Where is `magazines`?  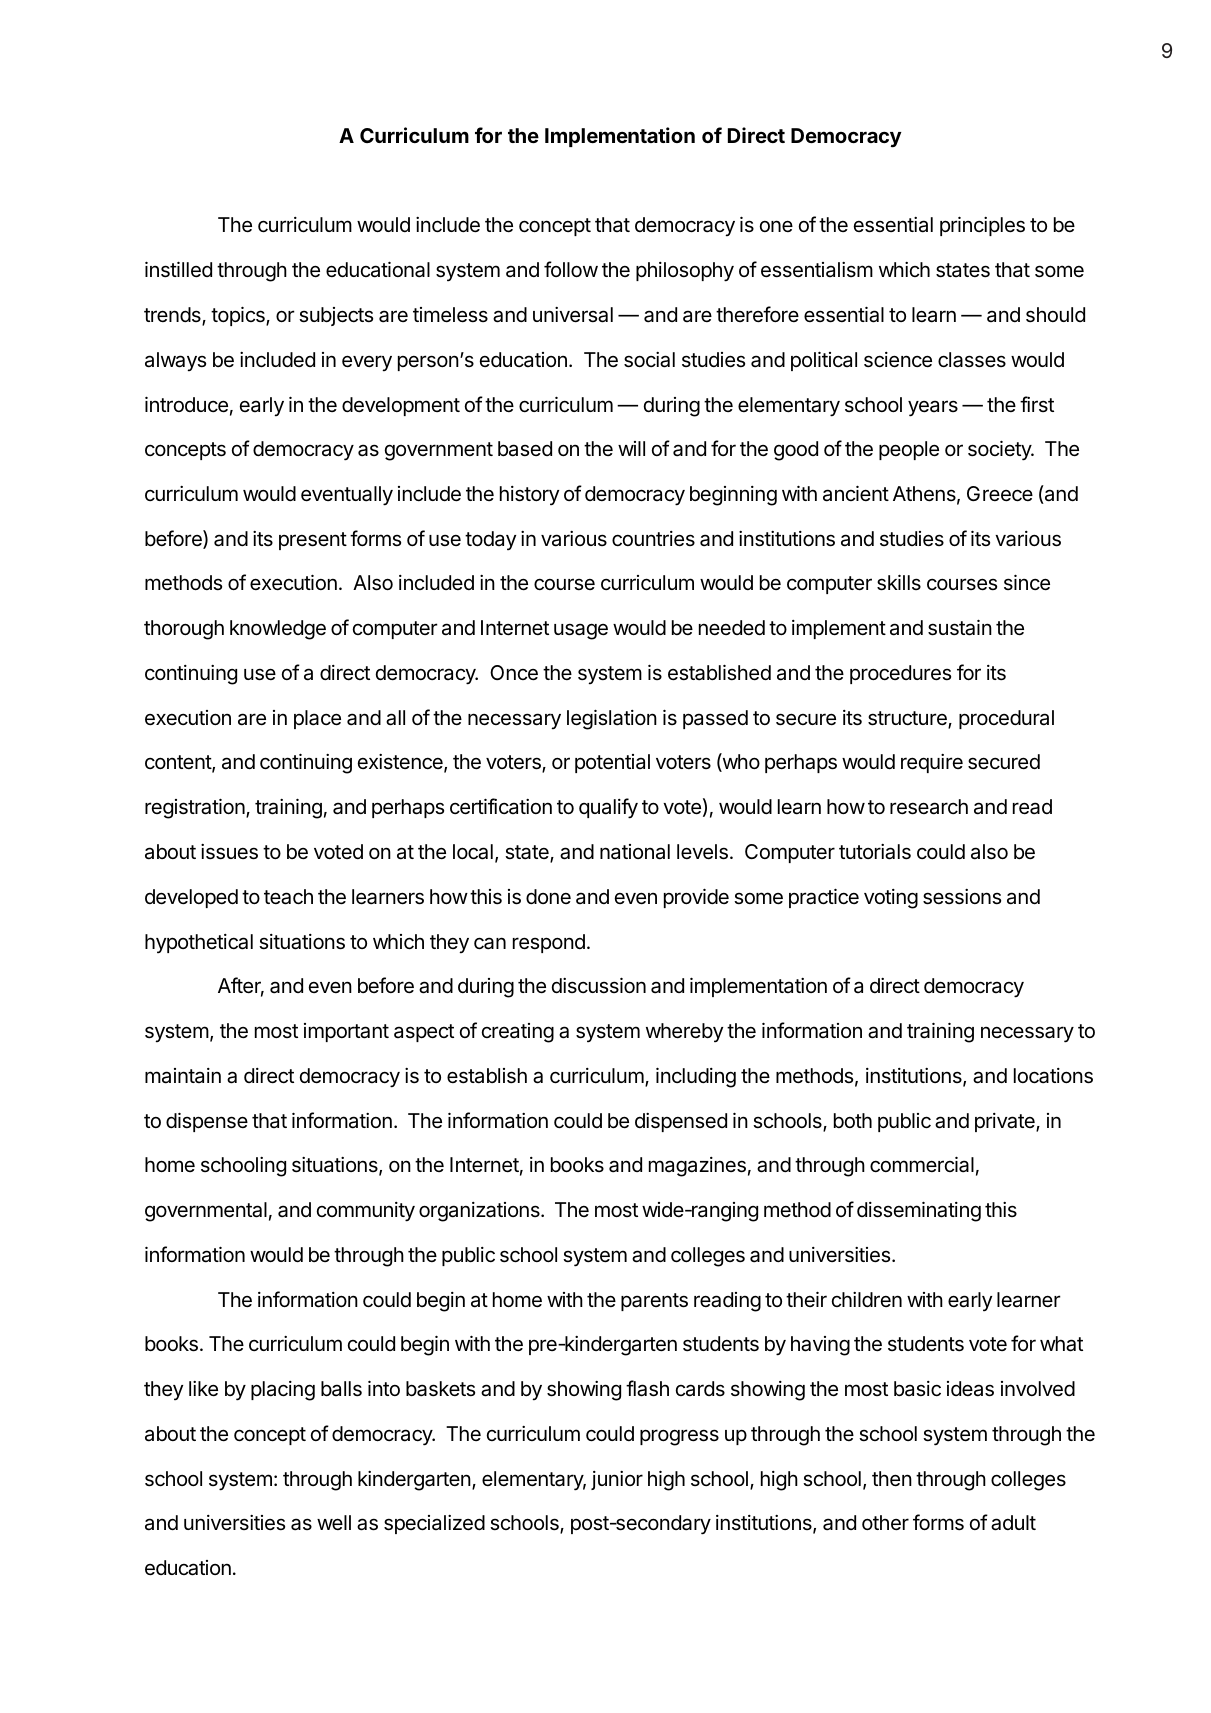 magazines is located at coordinates (697, 1167).
